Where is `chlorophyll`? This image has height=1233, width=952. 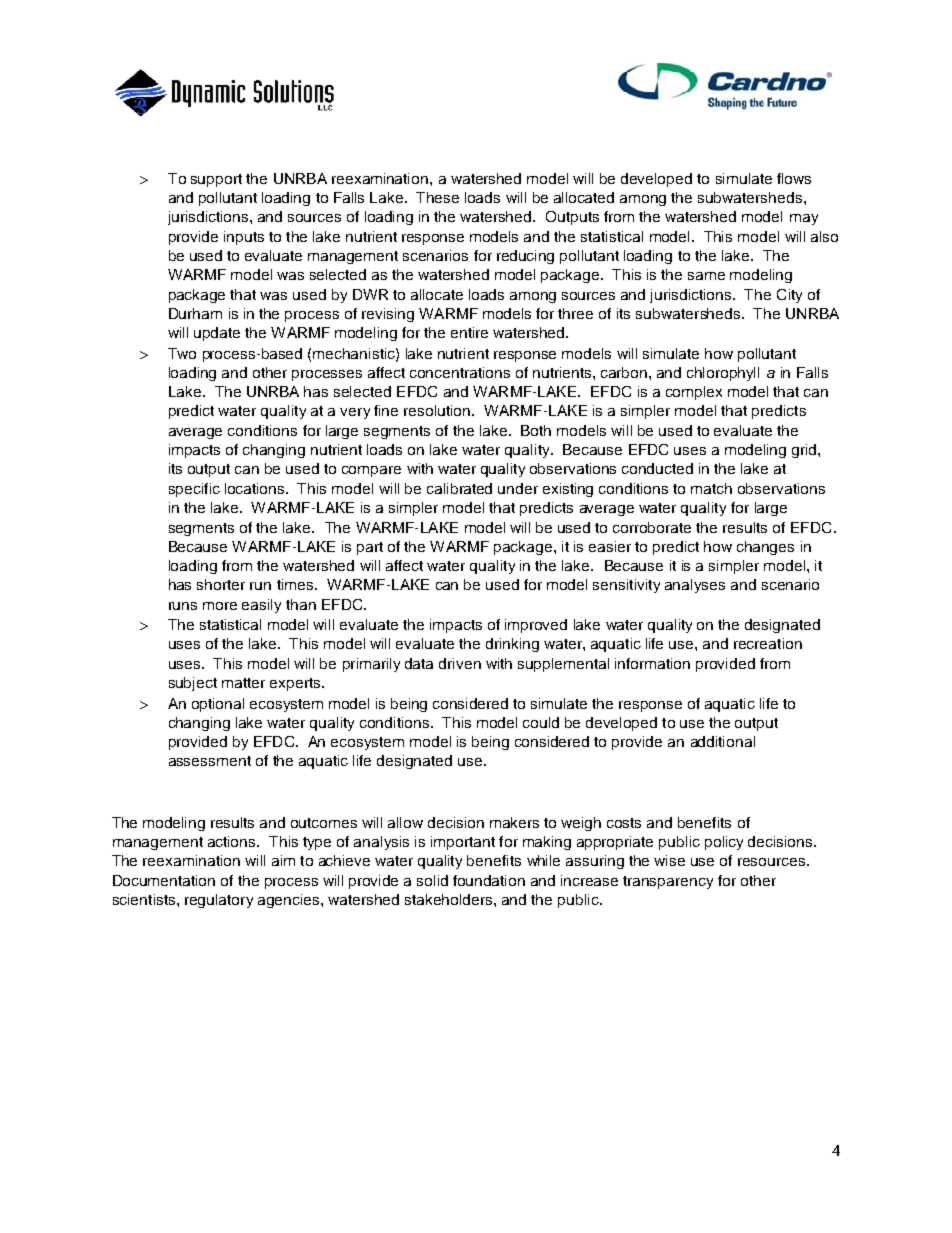
chlorophyll is located at coordinates (723, 374).
